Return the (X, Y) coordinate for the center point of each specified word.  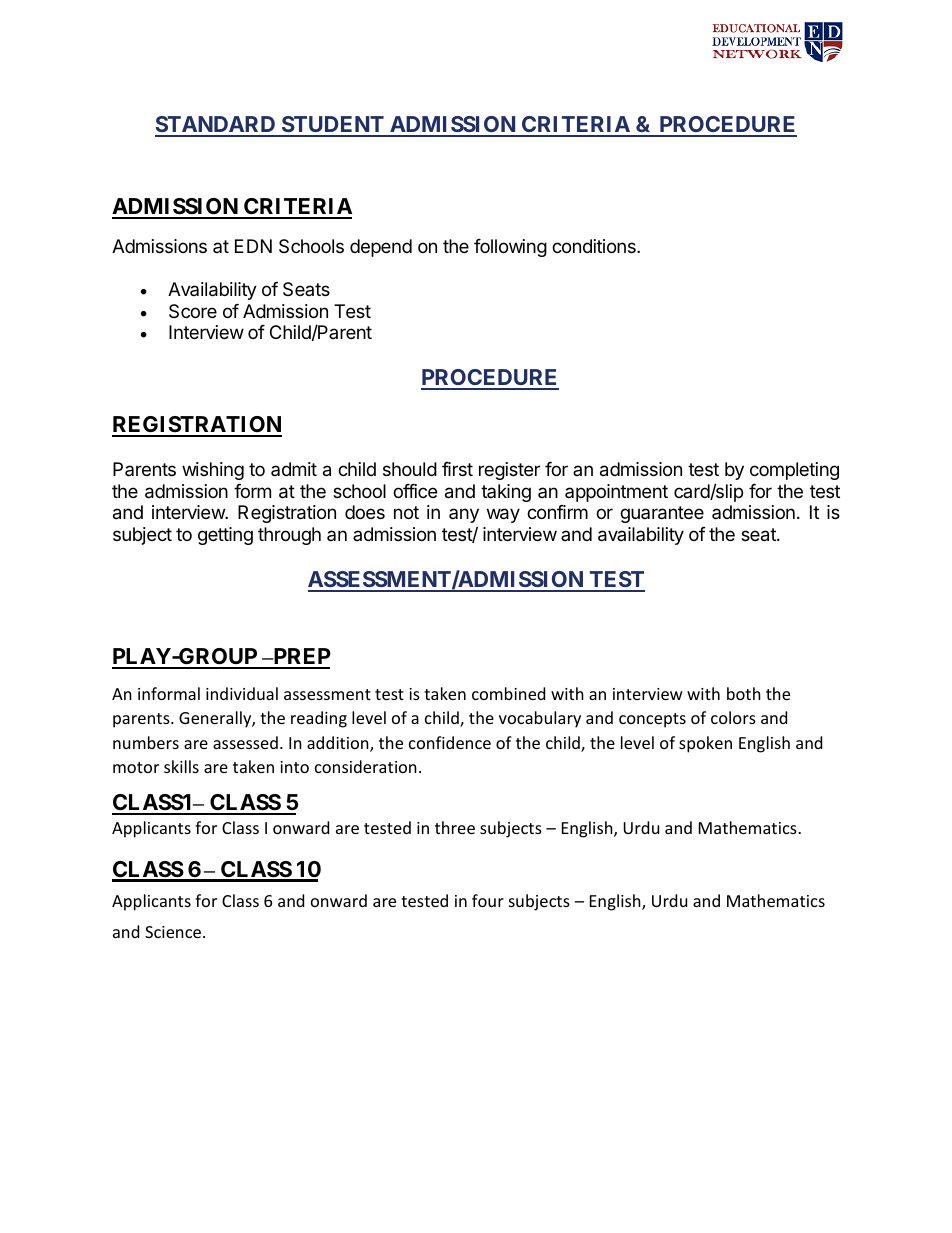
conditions (595, 246)
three (455, 827)
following (510, 248)
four (488, 900)
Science (173, 932)
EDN (253, 246)
